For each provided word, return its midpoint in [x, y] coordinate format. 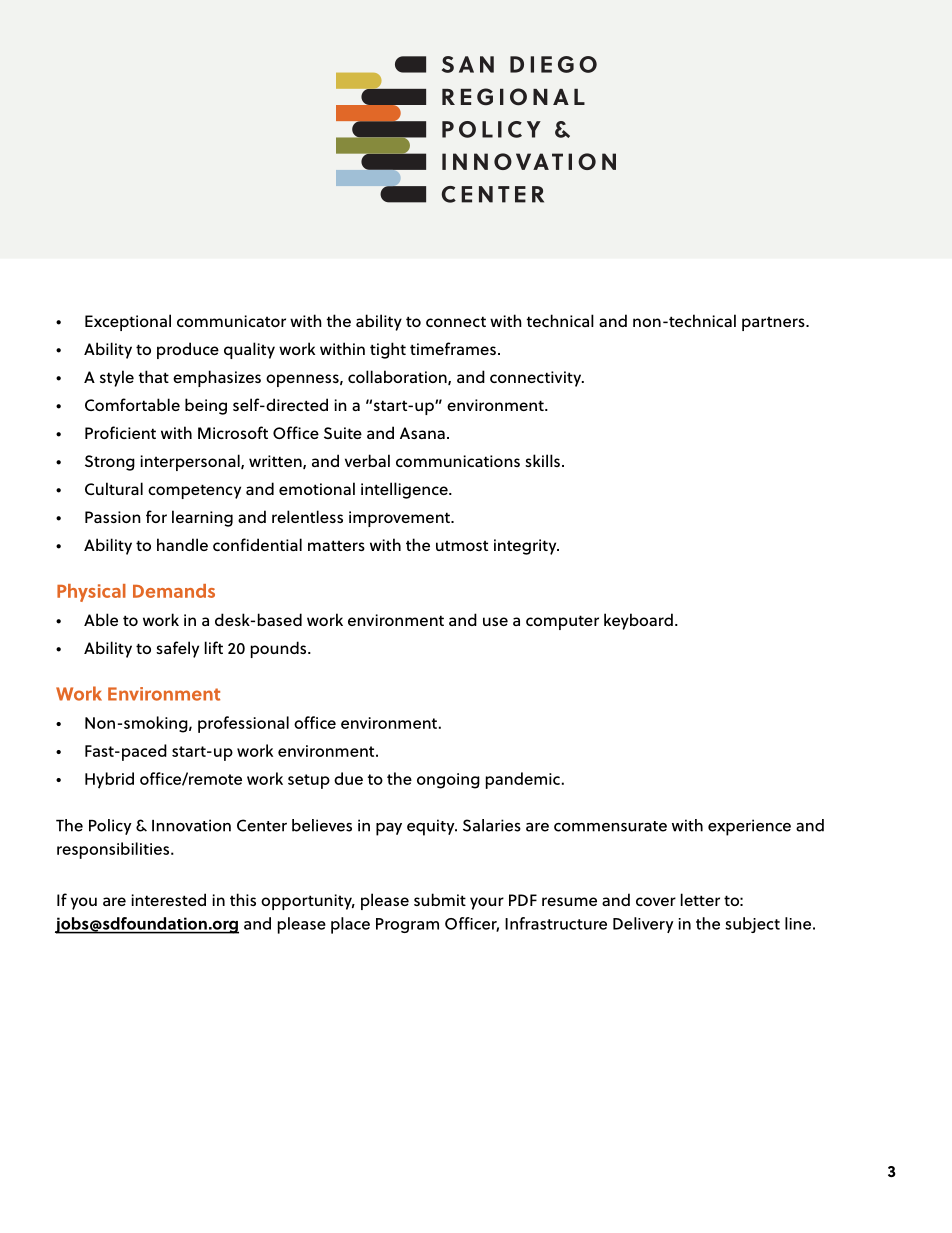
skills [542, 460]
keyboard [638, 621]
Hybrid [109, 780]
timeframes [453, 348]
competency [194, 491]
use [495, 621]
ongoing [448, 781]
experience [749, 827]
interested [169, 899]
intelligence [405, 490]
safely [177, 649]
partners [774, 324]
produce [188, 350]
